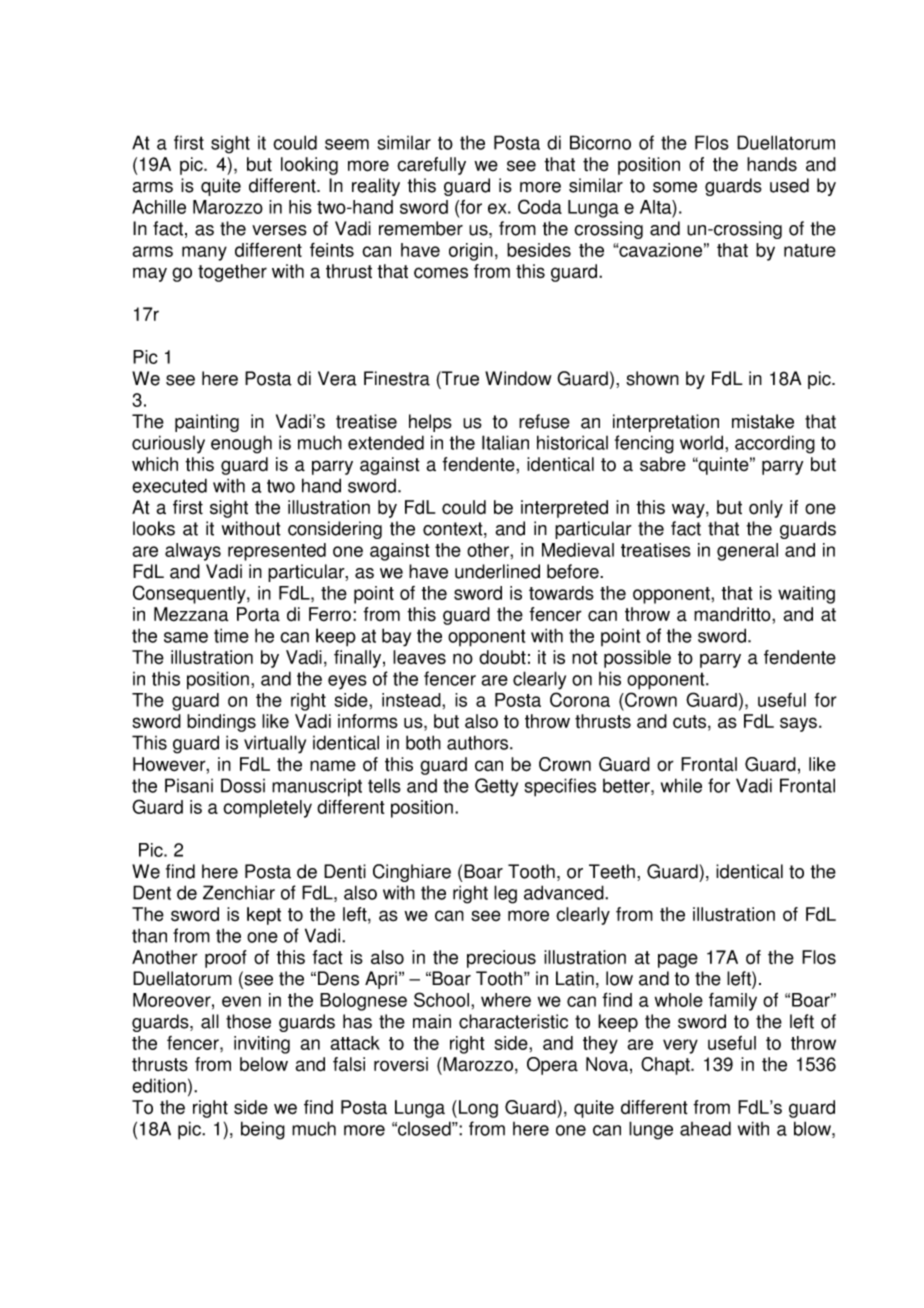  Describe the element at coordinates (612, 871) in the image. I see `Teeth` at that location.
